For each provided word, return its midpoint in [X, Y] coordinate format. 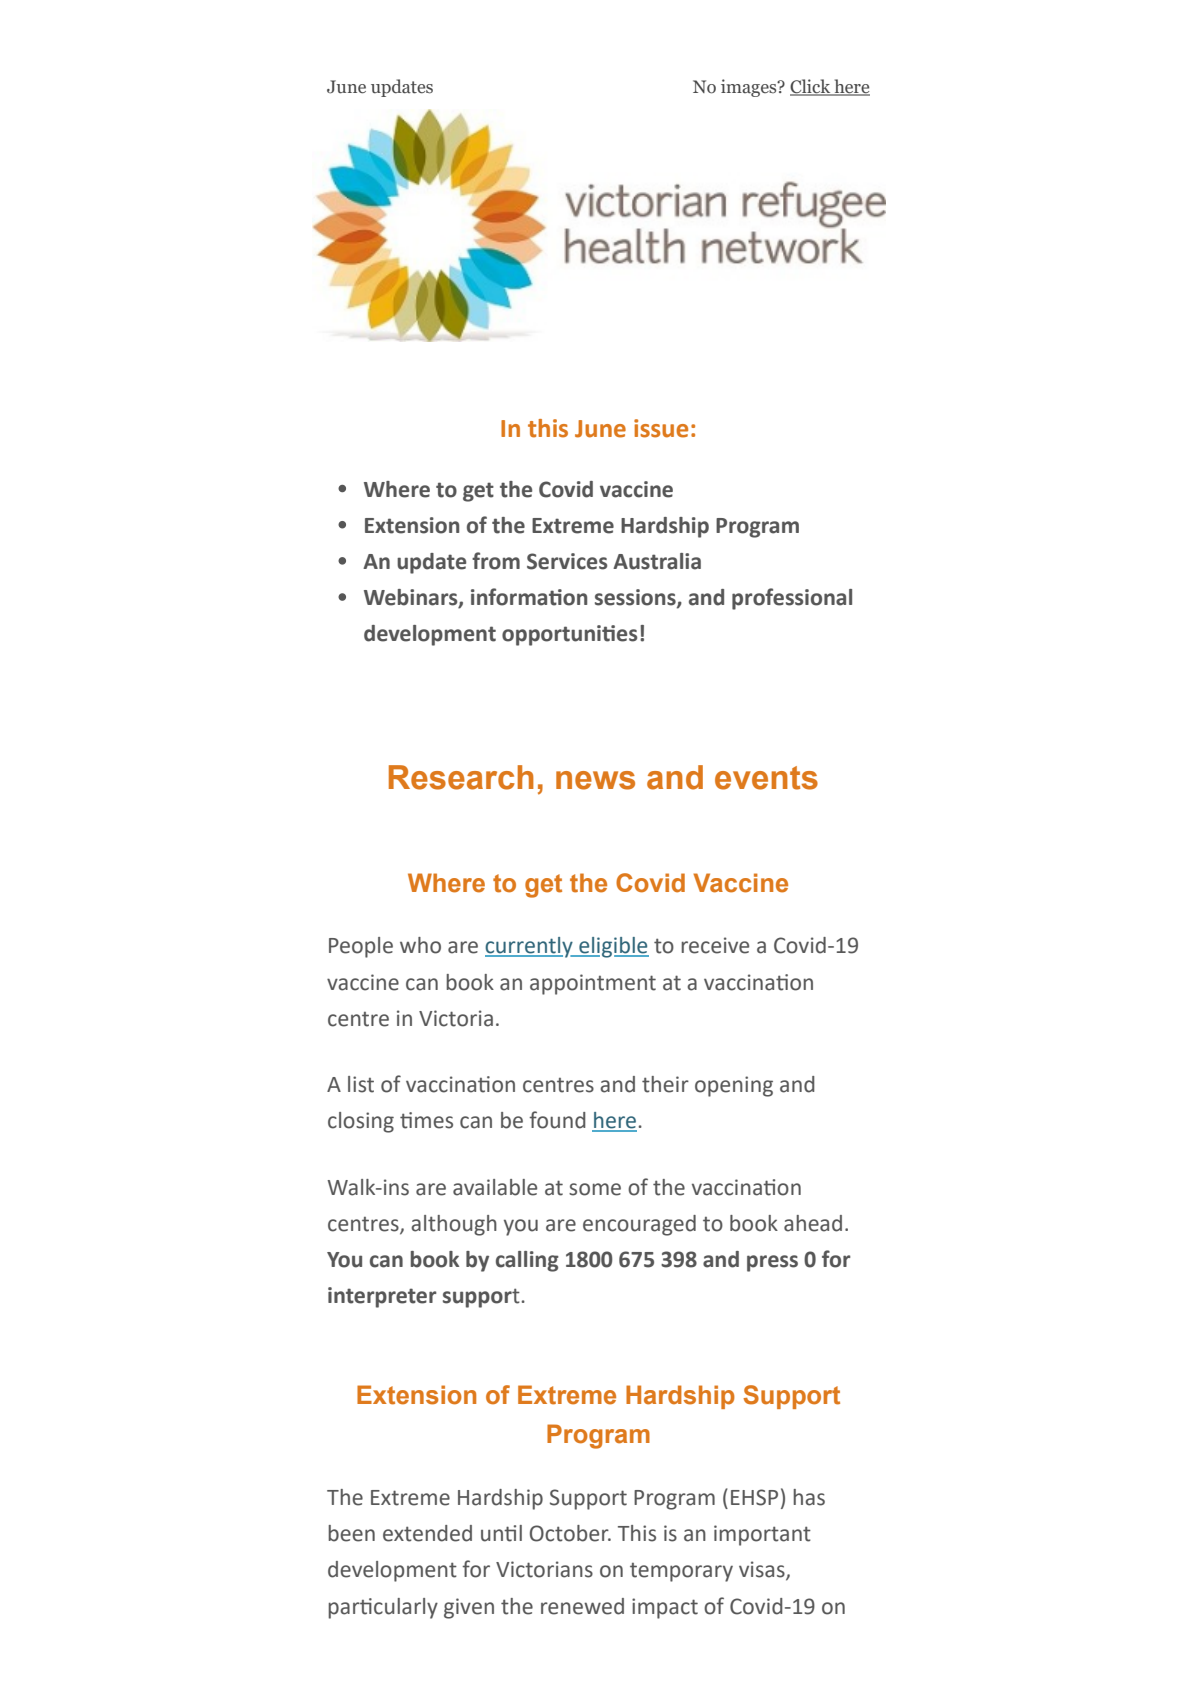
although [454, 1225]
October [570, 1533]
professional [792, 599]
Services [567, 561]
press [772, 1263]
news [595, 780]
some [595, 1189]
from [496, 561]
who [420, 945]
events [766, 778]
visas [763, 1570]
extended [427, 1533]
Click [811, 87]
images [750, 88]
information [529, 597]
